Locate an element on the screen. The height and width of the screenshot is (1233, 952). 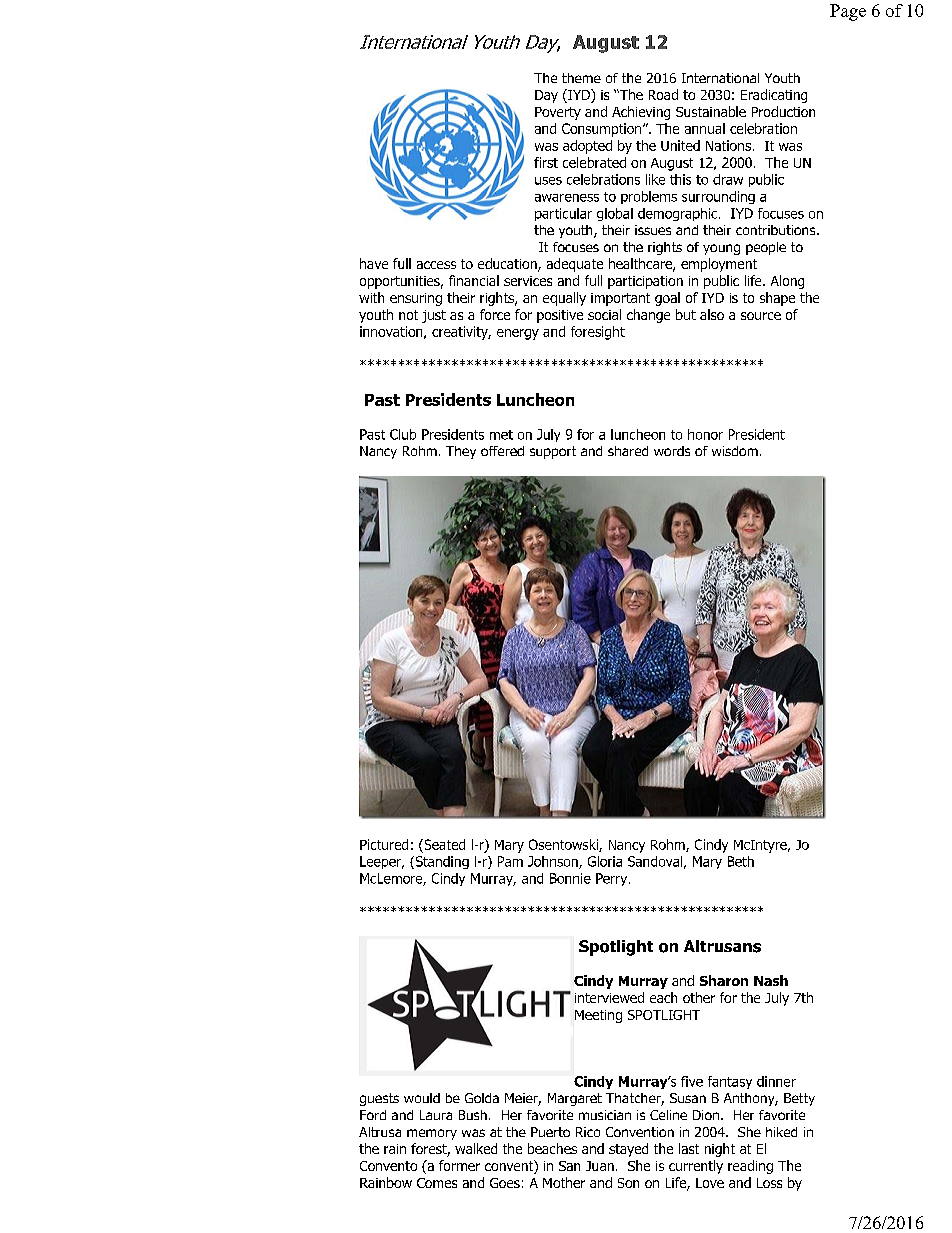
memory is located at coordinates (432, 1134).
